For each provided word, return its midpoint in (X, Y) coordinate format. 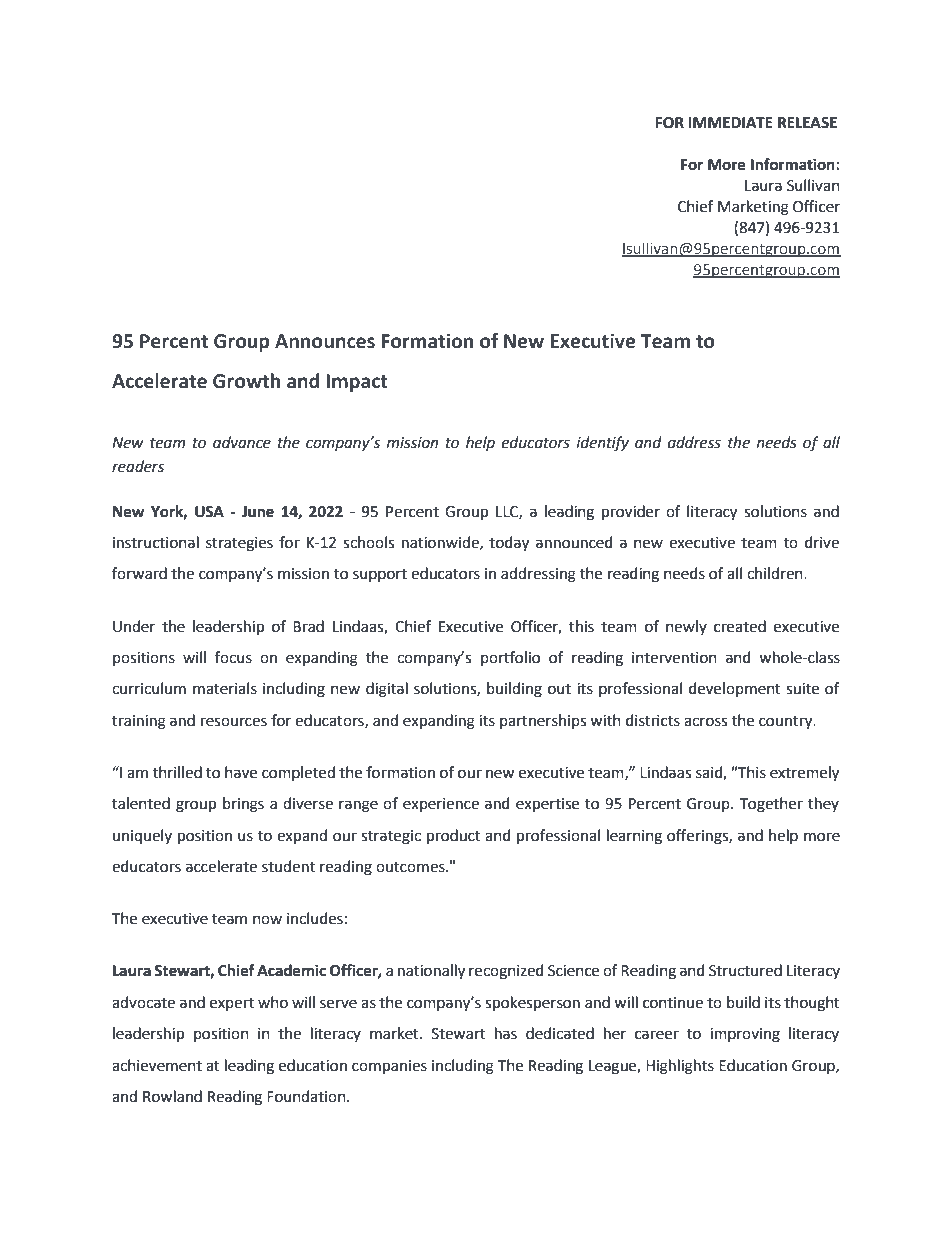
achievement (157, 1065)
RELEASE (807, 123)
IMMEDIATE (730, 122)
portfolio (510, 658)
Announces (325, 341)
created (740, 626)
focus (233, 657)
